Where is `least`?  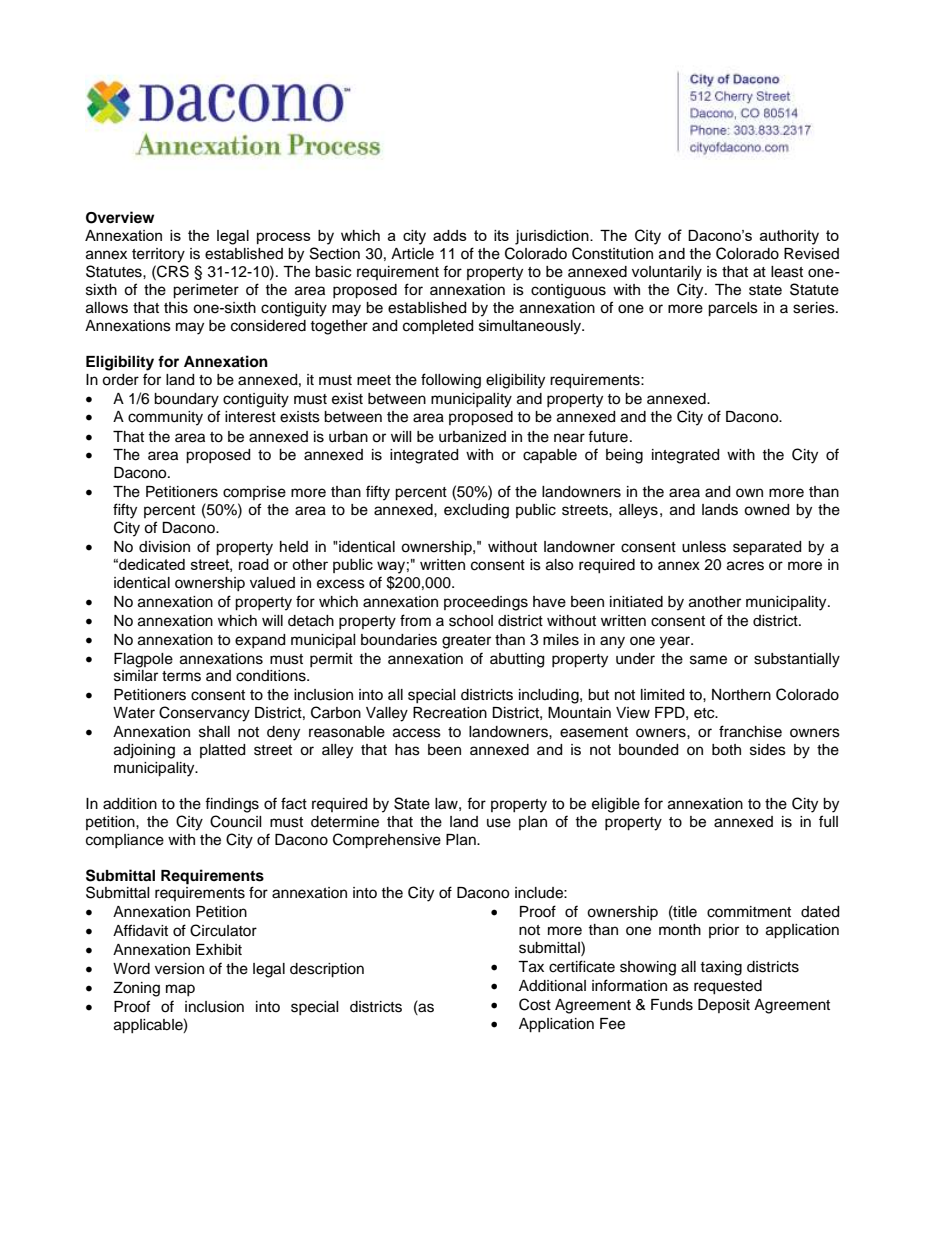
least is located at coordinates (787, 272).
